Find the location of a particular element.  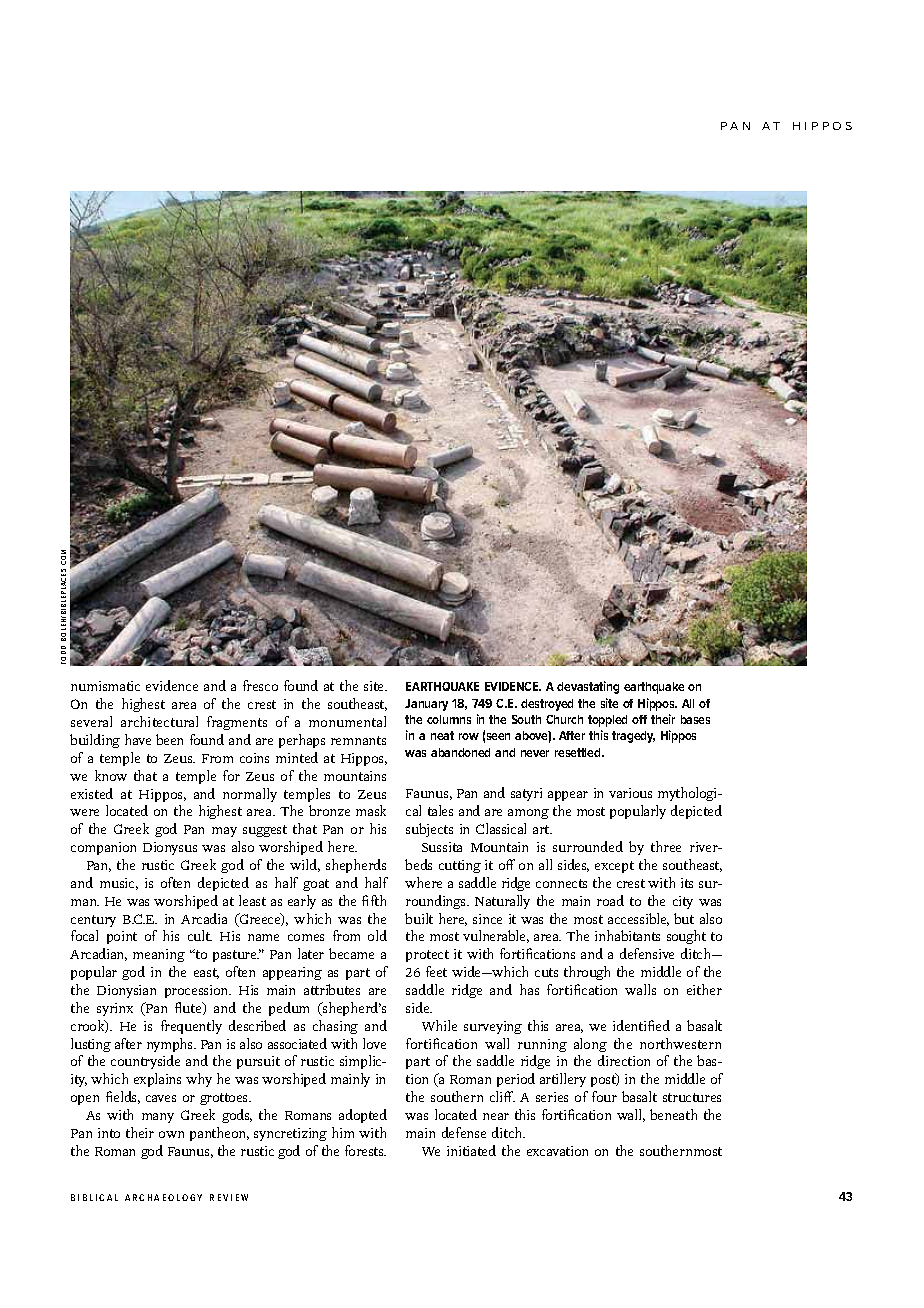

various is located at coordinates (630, 793).
